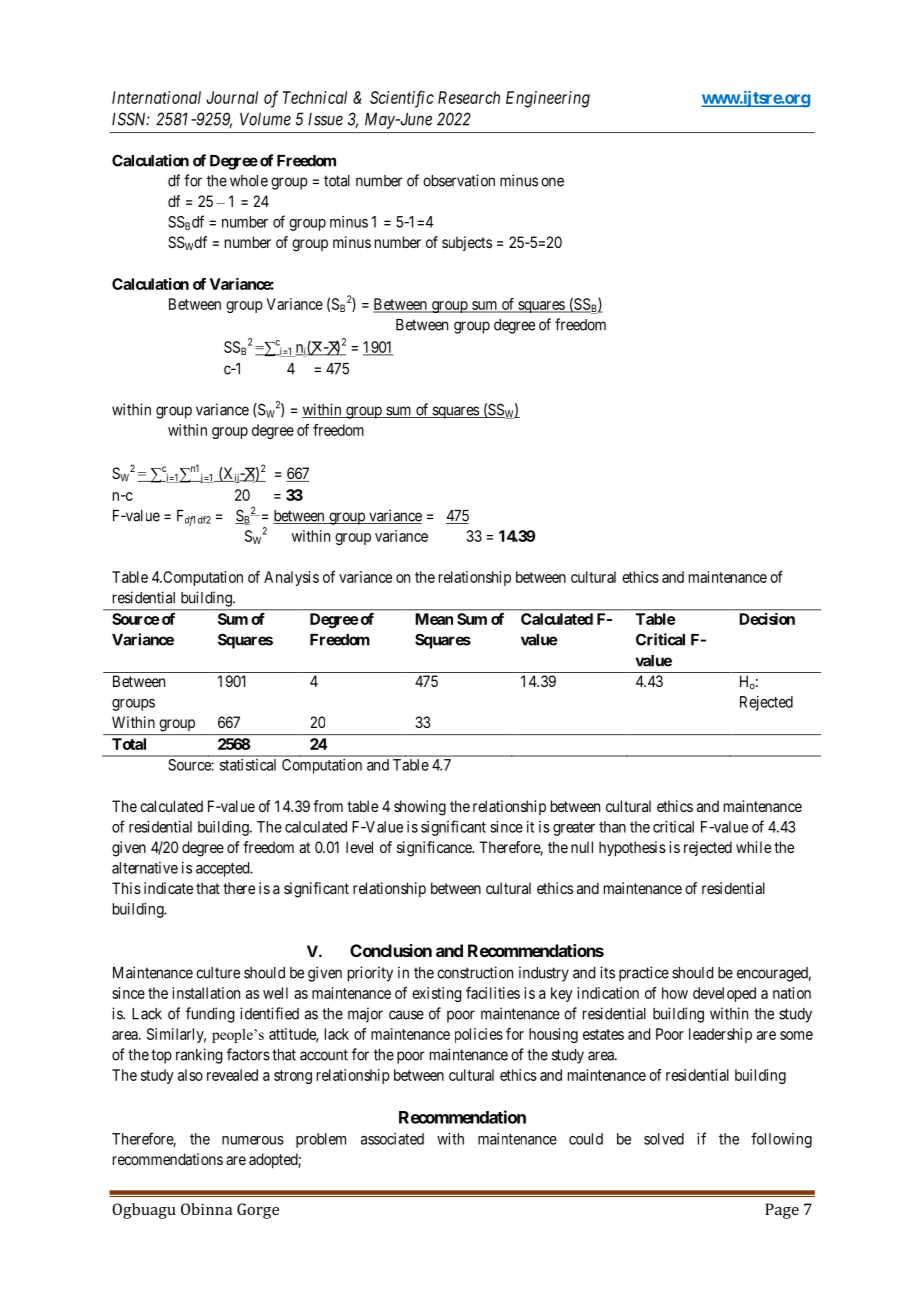 The image size is (924, 1307). Describe the element at coordinates (469, 97) in the document. I see `Research` at that location.
